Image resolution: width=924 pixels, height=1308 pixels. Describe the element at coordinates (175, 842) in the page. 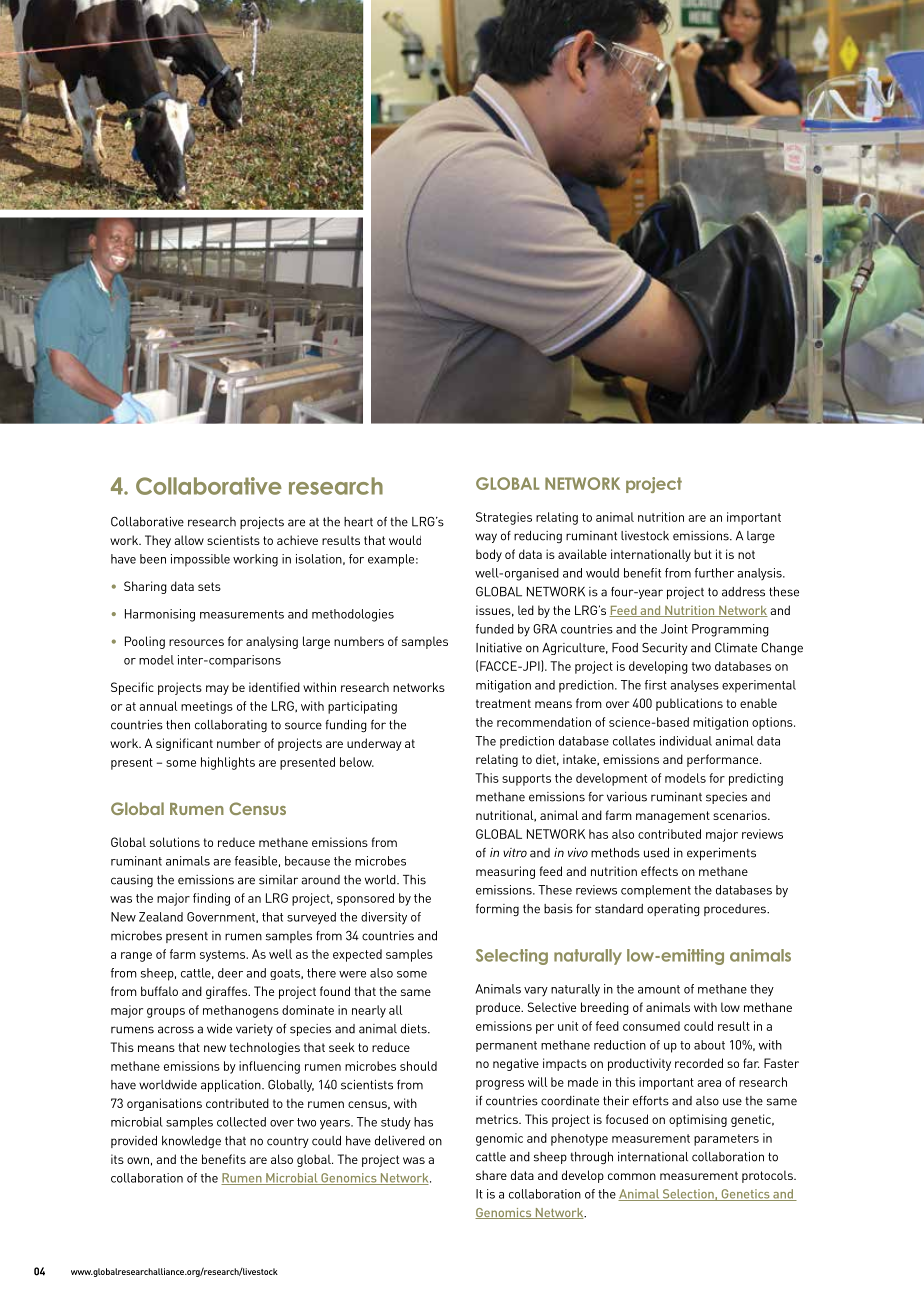

I see `solutions` at that location.
